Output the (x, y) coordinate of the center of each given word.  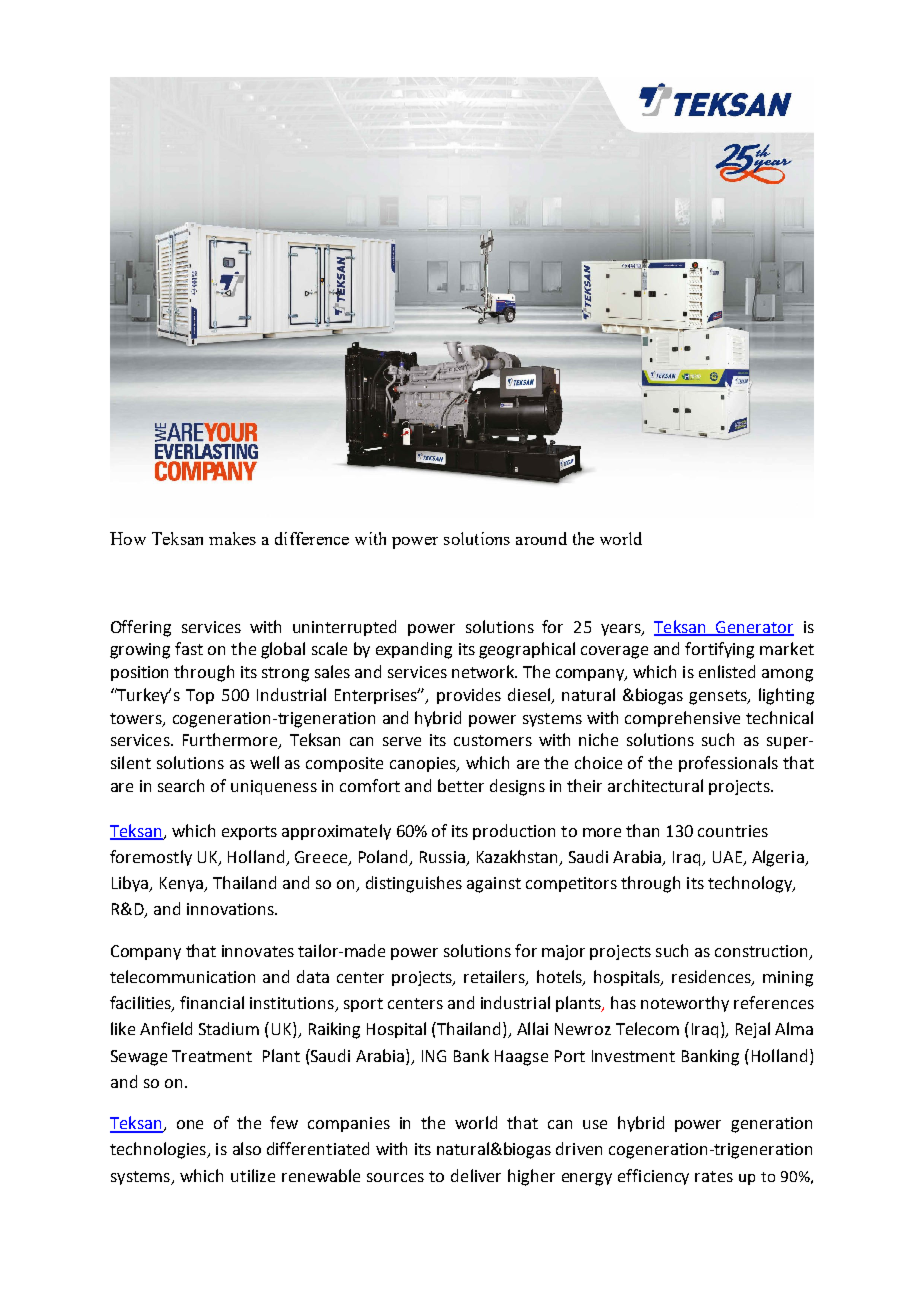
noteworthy (685, 1004)
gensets (719, 697)
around (541, 538)
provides (469, 696)
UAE (727, 857)
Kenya (182, 884)
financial (212, 1002)
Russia (442, 857)
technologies (159, 1150)
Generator (754, 628)
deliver (476, 1175)
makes (232, 538)
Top (200, 696)
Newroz (583, 1029)
